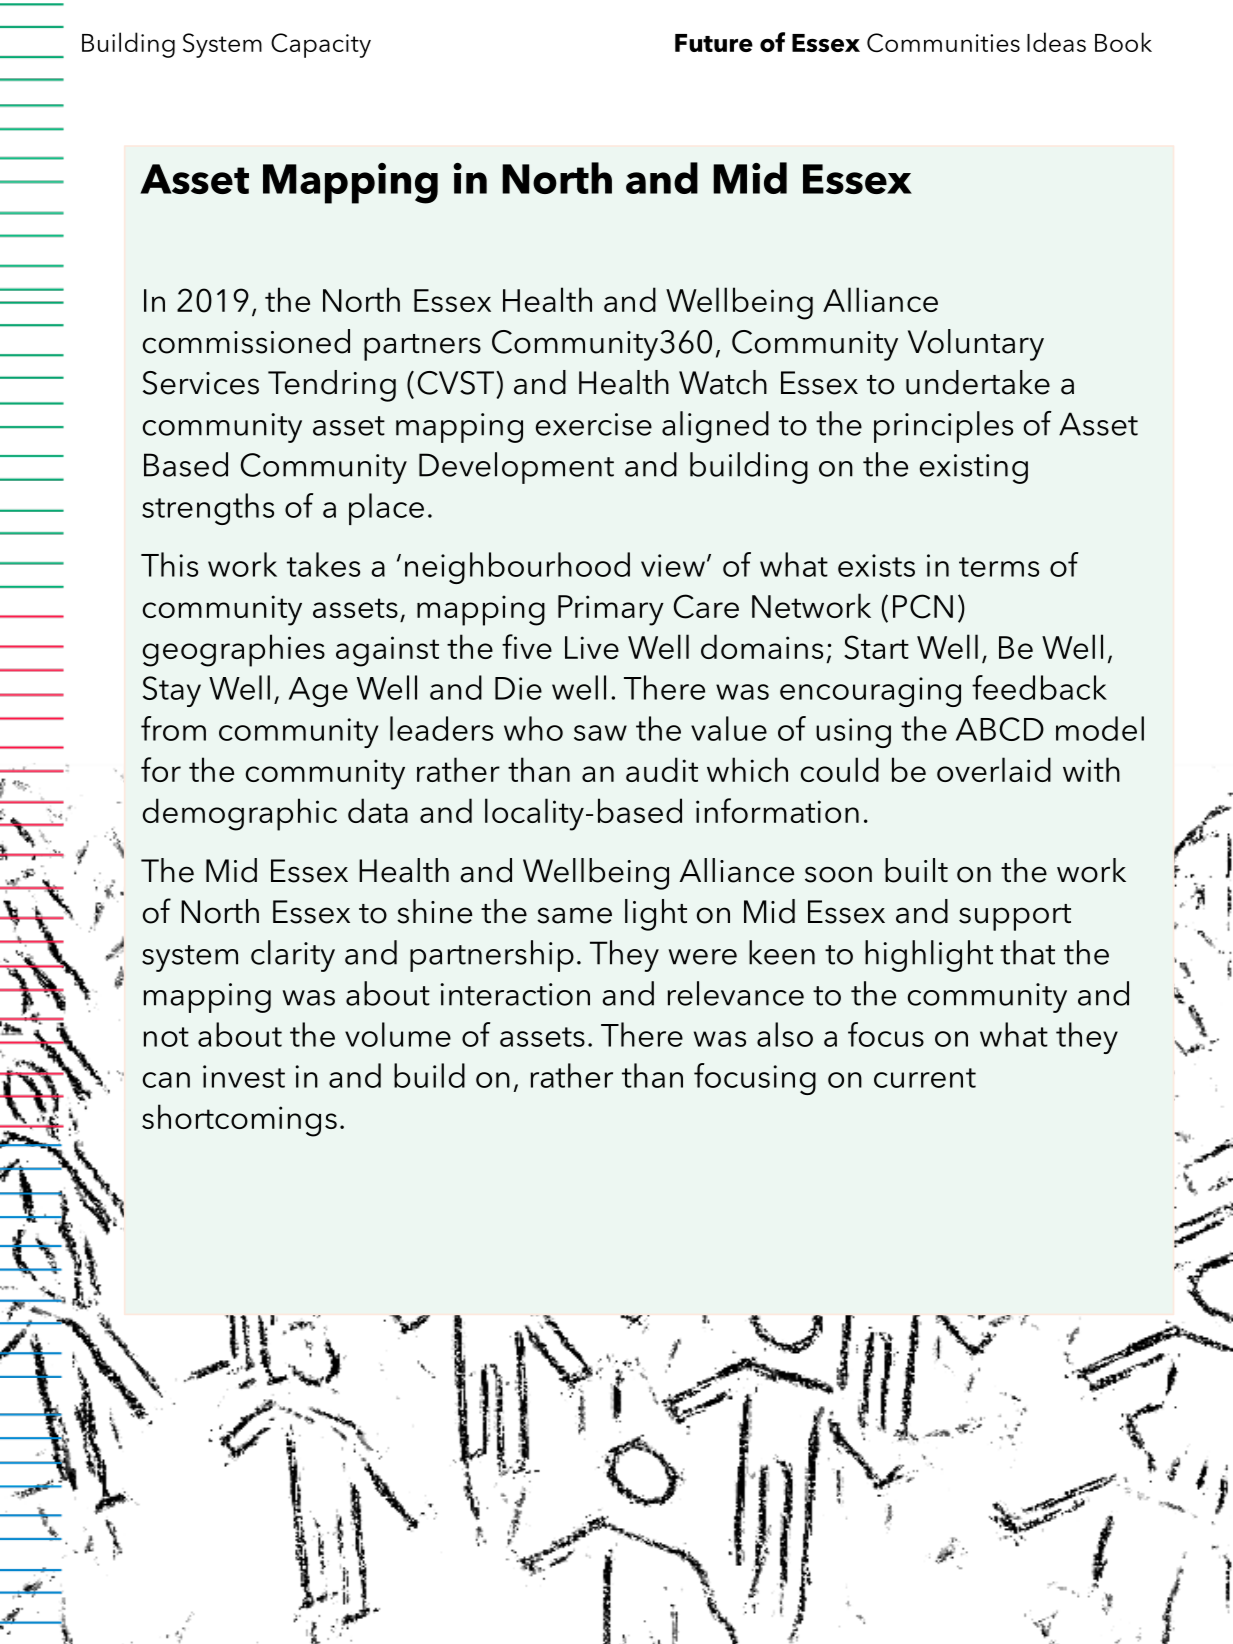  Describe the element at coordinates (1056, 42) in the screenshot. I see `Ideas` at that location.
